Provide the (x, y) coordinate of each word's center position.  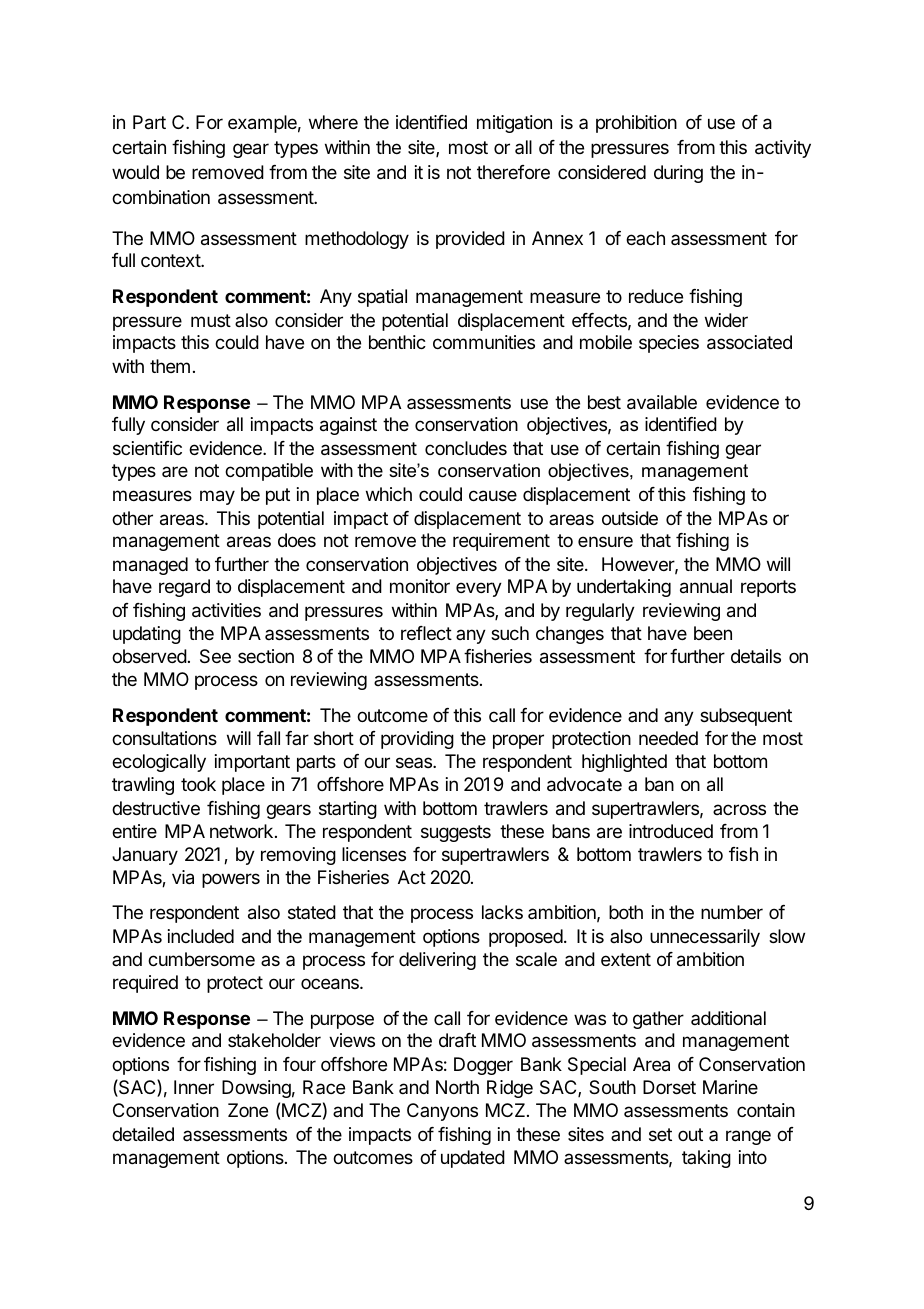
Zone (248, 1110)
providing (417, 740)
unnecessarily (705, 938)
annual (706, 586)
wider (726, 320)
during (678, 174)
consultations (164, 738)
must (211, 320)
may (217, 497)
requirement (501, 542)
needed (668, 738)
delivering (437, 961)
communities (484, 342)
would (135, 172)
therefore (513, 172)
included (201, 936)
